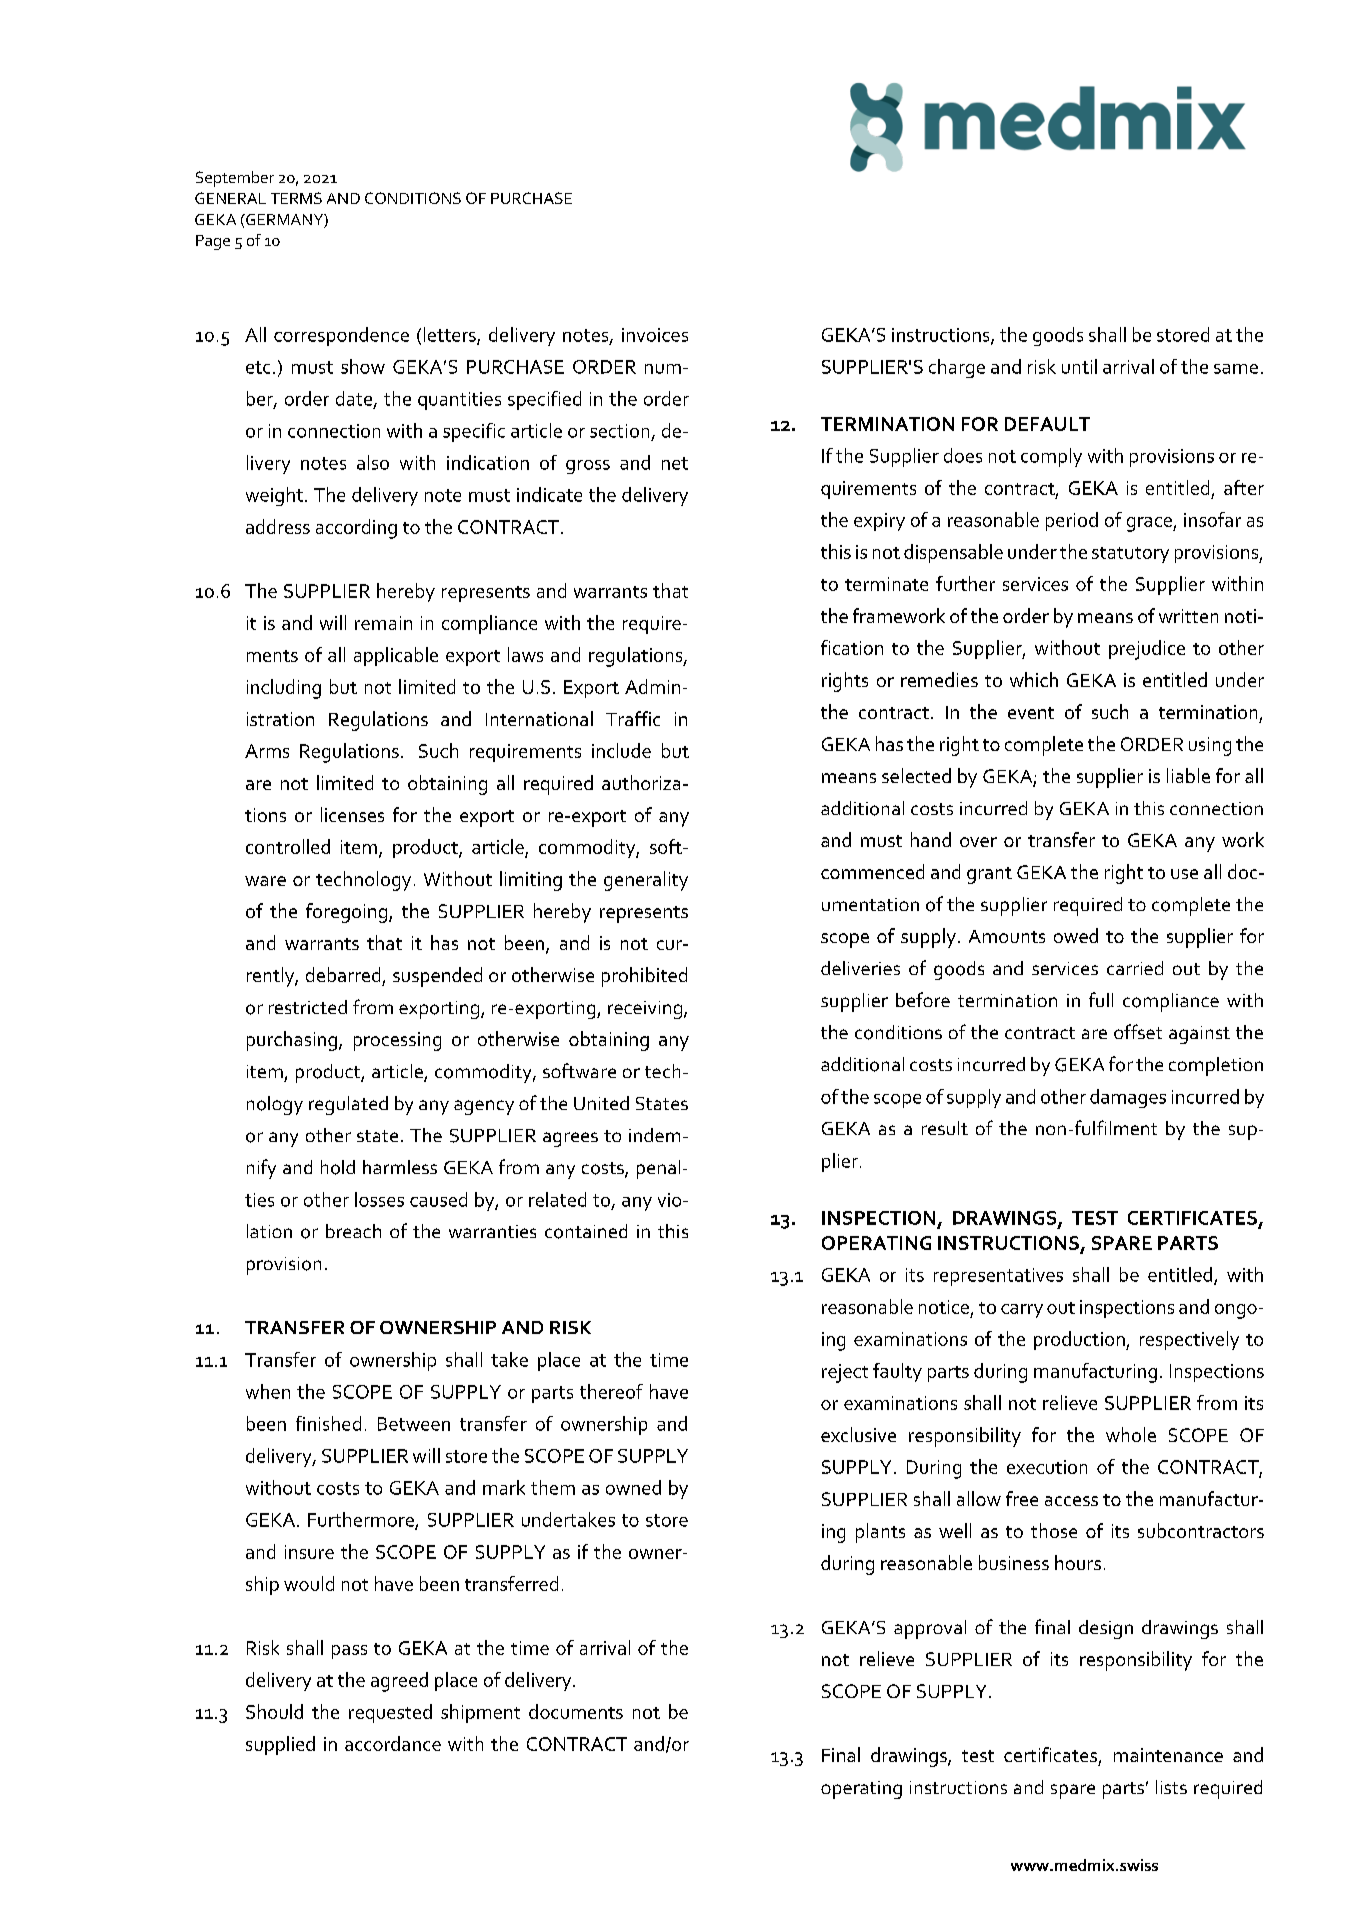 The height and width of the page is (1926, 1362). What do you see at coordinates (1135, 968) in the page?
I see `carried` at bounding box center [1135, 968].
